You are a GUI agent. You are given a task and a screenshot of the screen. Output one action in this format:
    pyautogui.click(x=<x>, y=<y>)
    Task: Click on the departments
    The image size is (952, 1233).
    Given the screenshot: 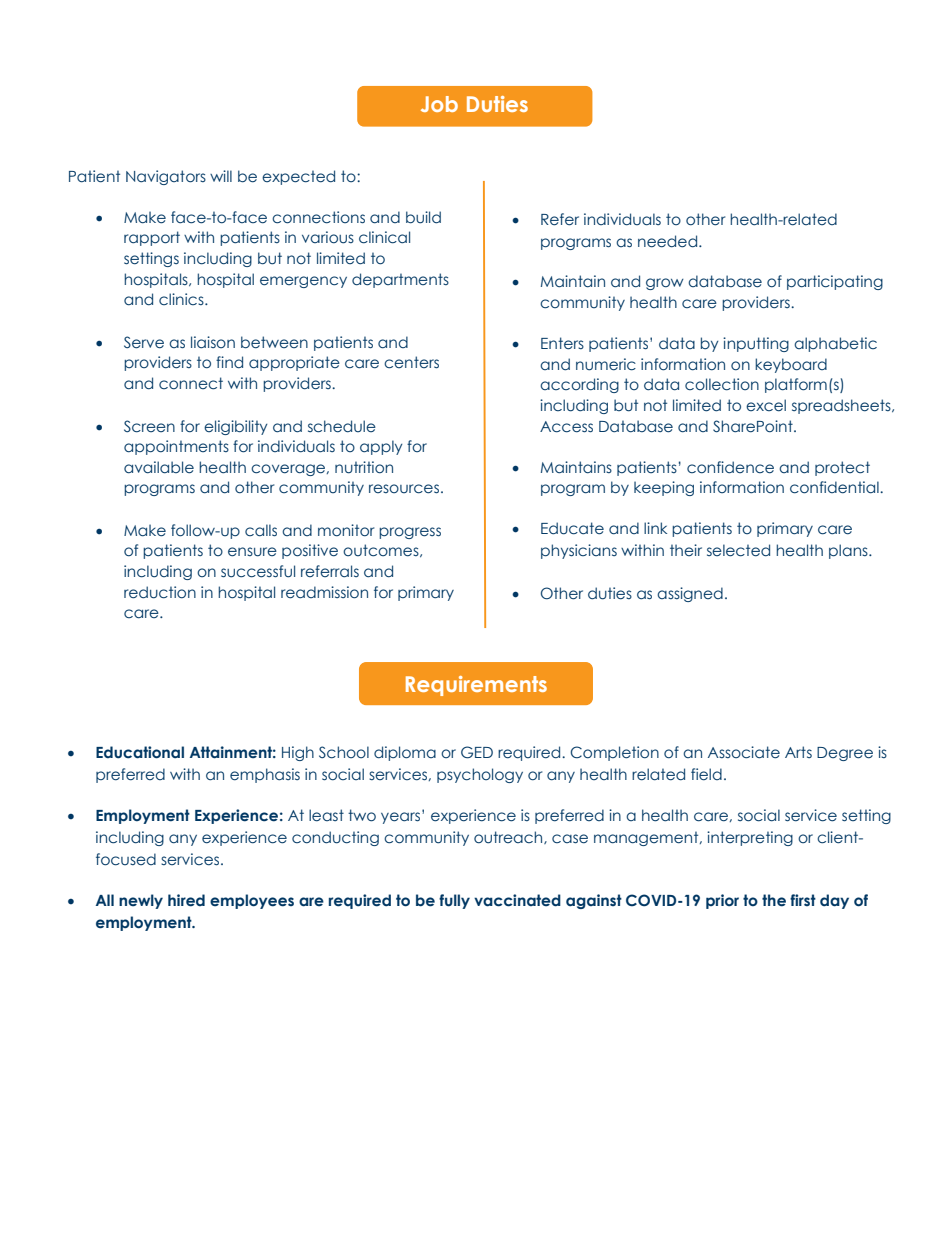 What is the action you would take?
    pyautogui.click(x=400, y=280)
